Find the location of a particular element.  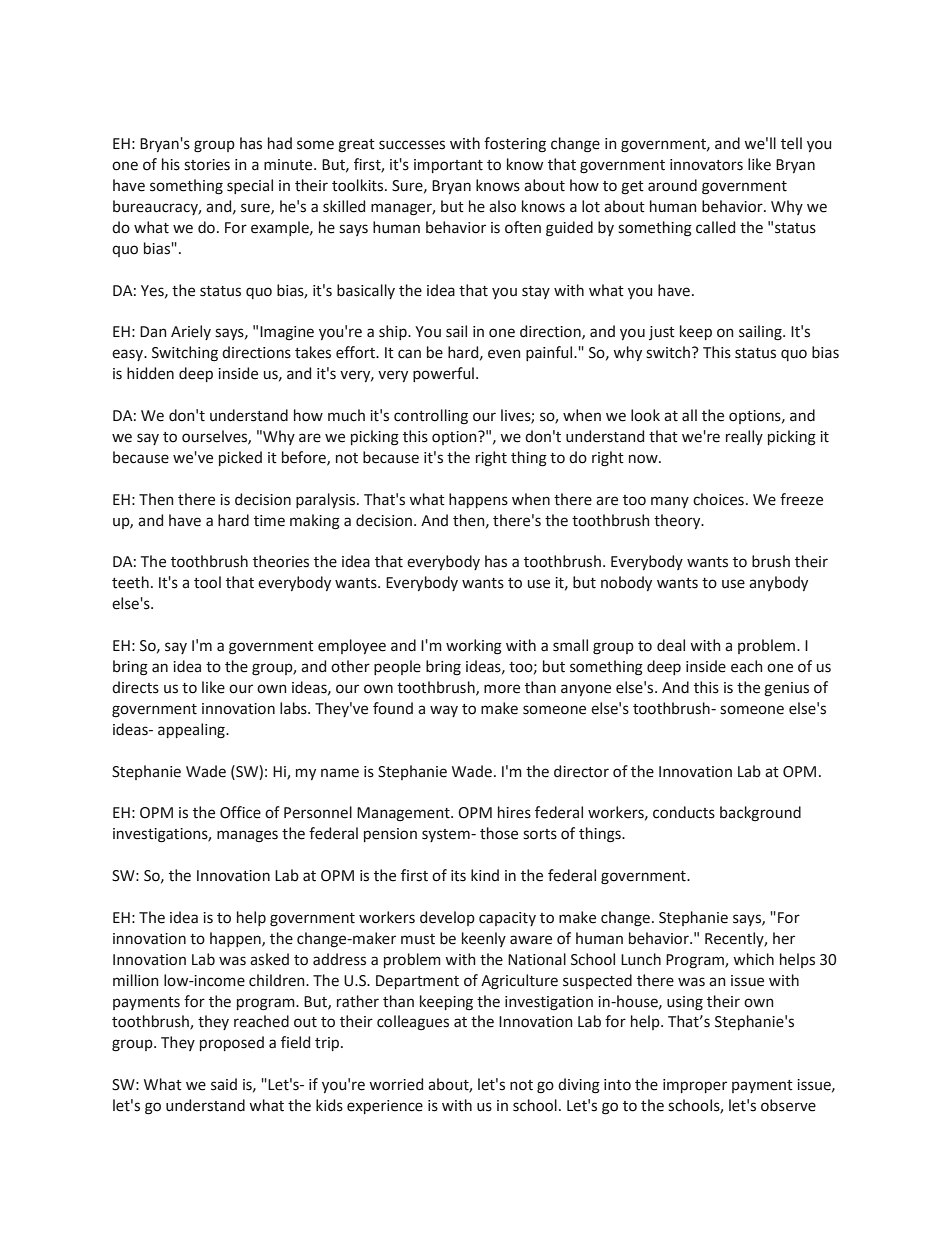

controlling is located at coordinates (431, 416).
